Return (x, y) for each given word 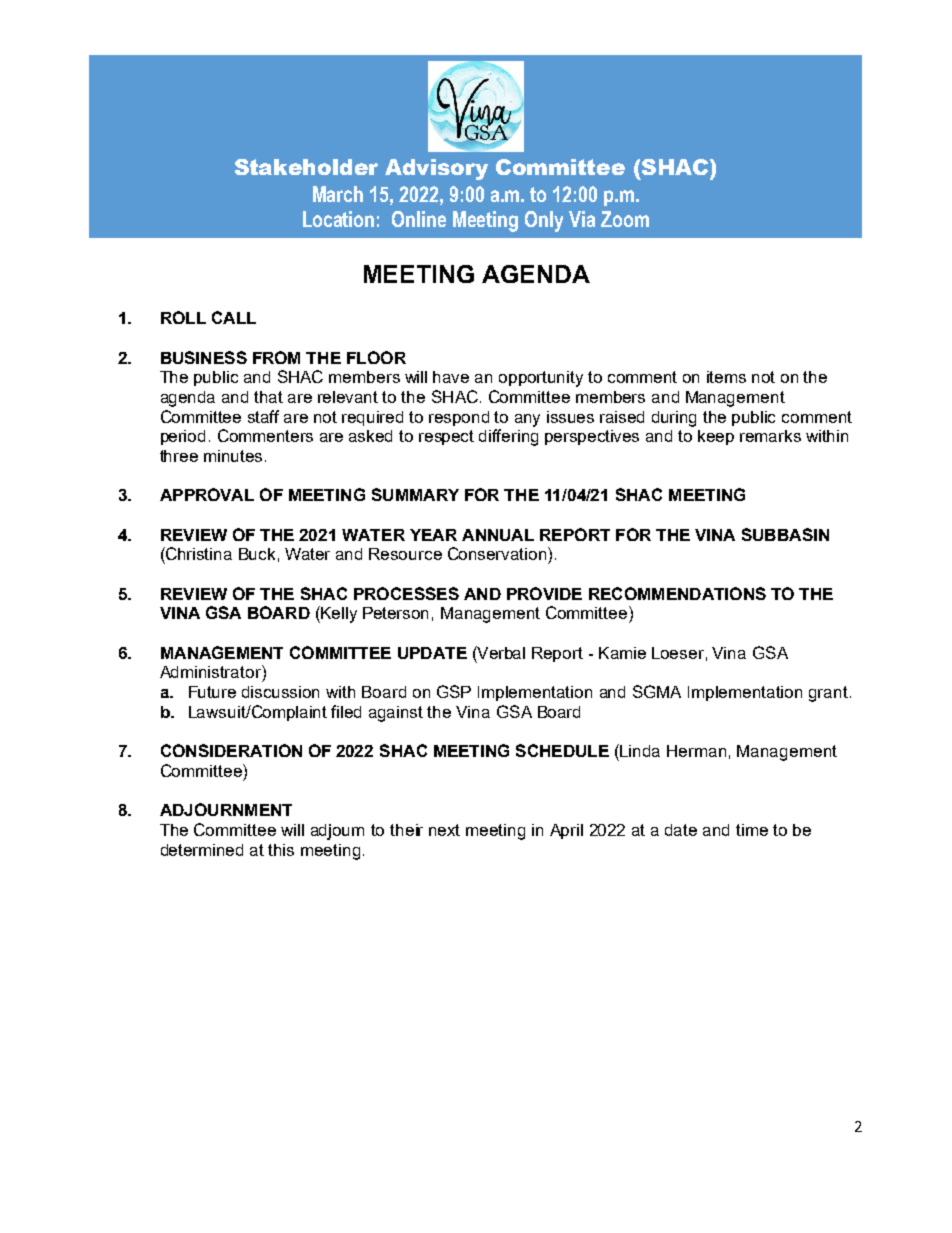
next (444, 830)
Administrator (211, 671)
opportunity (541, 379)
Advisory (436, 169)
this (281, 850)
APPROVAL (207, 494)
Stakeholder (306, 167)
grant (828, 694)
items (726, 377)
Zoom (625, 219)
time (752, 830)
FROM (276, 357)
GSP (454, 691)
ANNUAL (498, 535)
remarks (770, 436)
